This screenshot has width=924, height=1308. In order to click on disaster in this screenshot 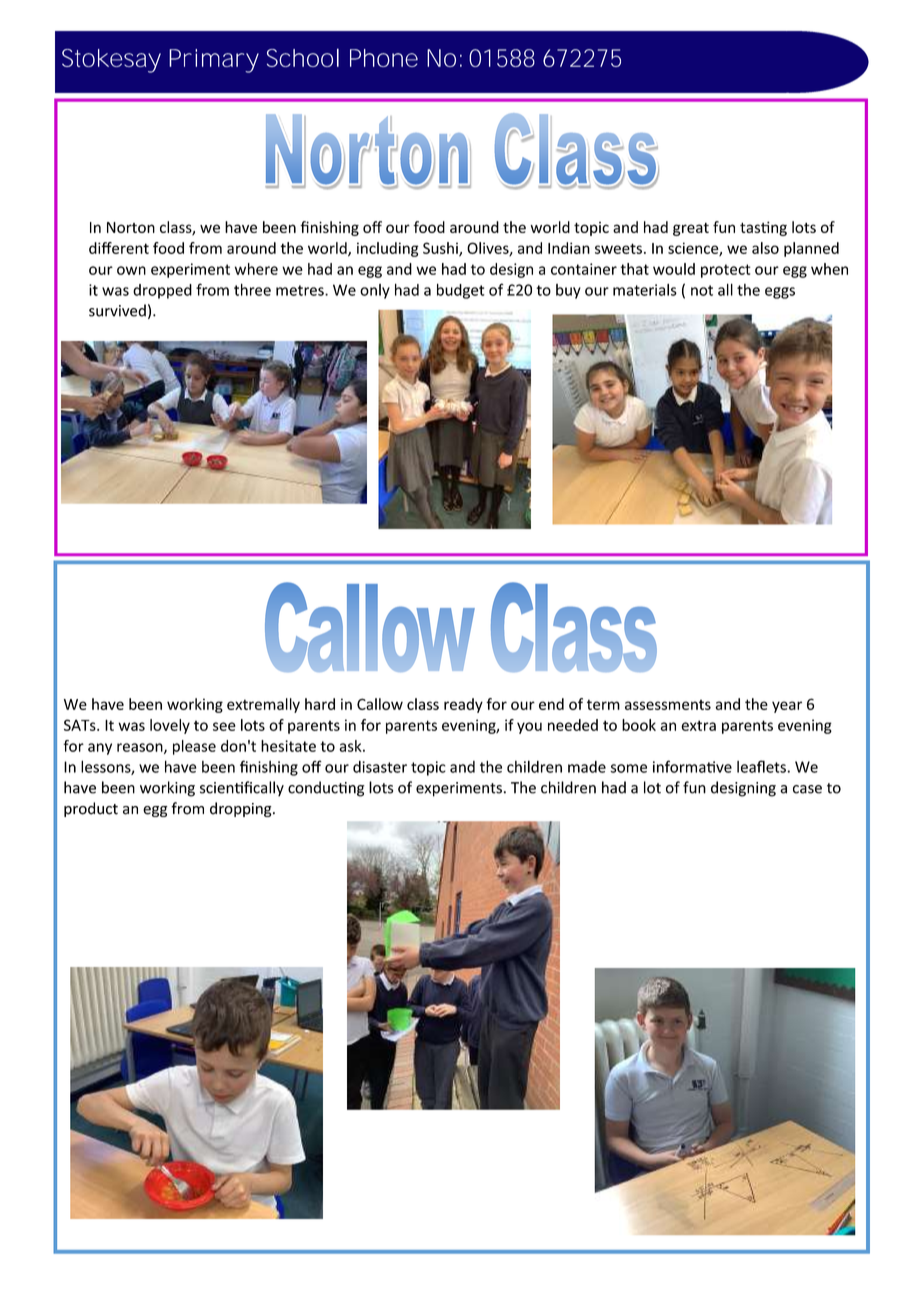, I will do `click(380, 767)`.
